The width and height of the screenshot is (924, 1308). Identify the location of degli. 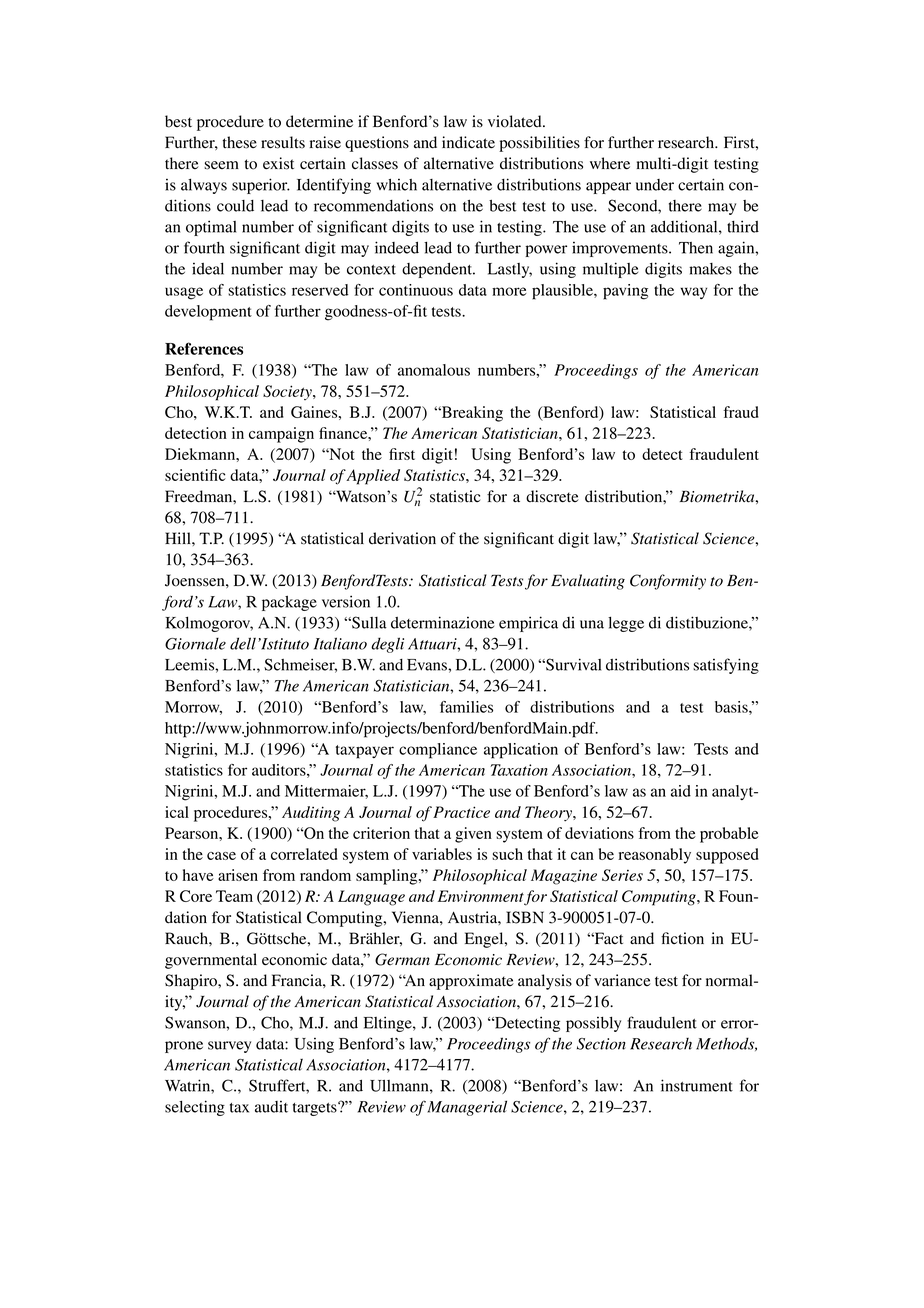
(387, 645).
